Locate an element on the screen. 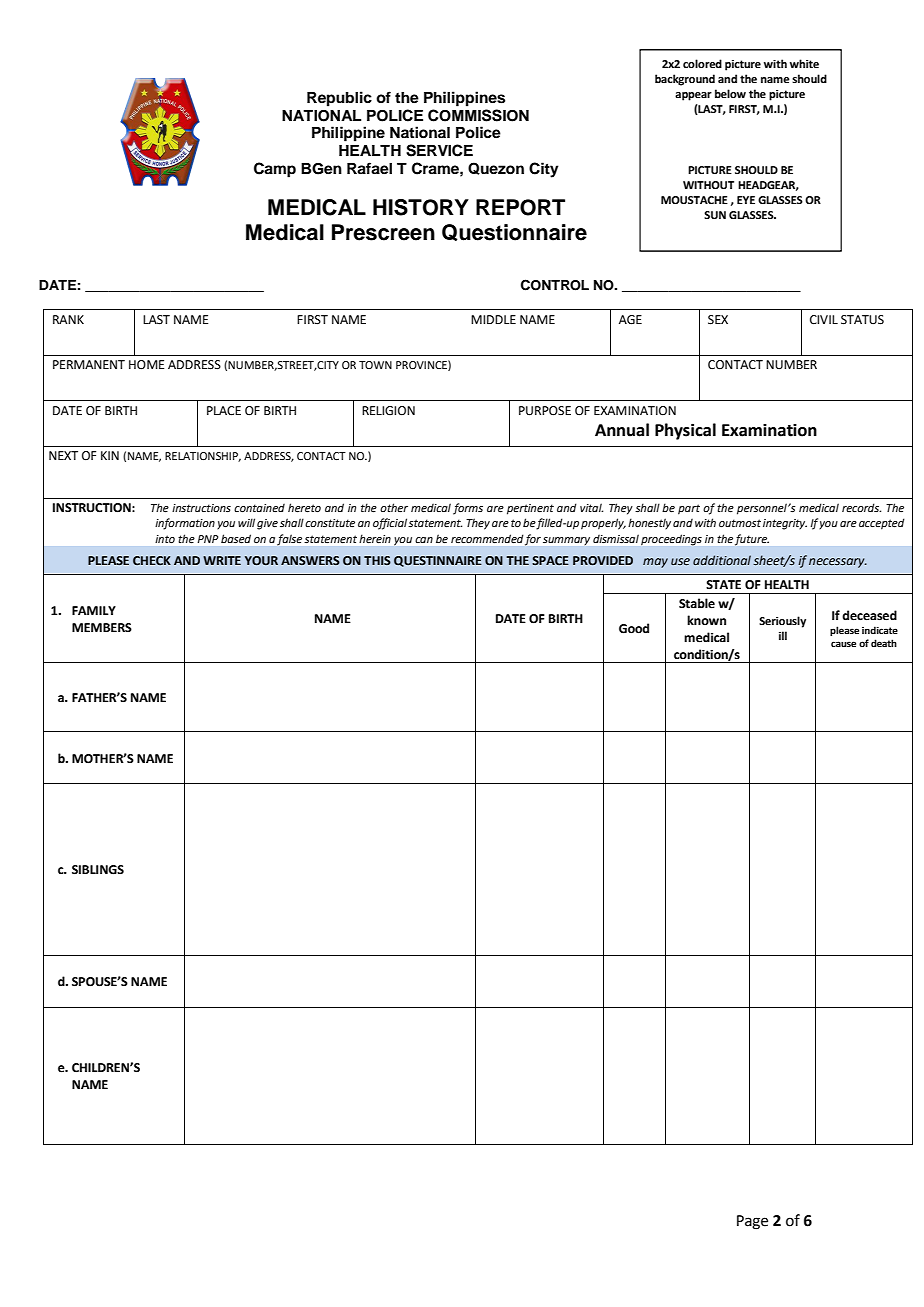 The width and height of the screenshot is (924, 1307). Camp is located at coordinates (275, 170).
